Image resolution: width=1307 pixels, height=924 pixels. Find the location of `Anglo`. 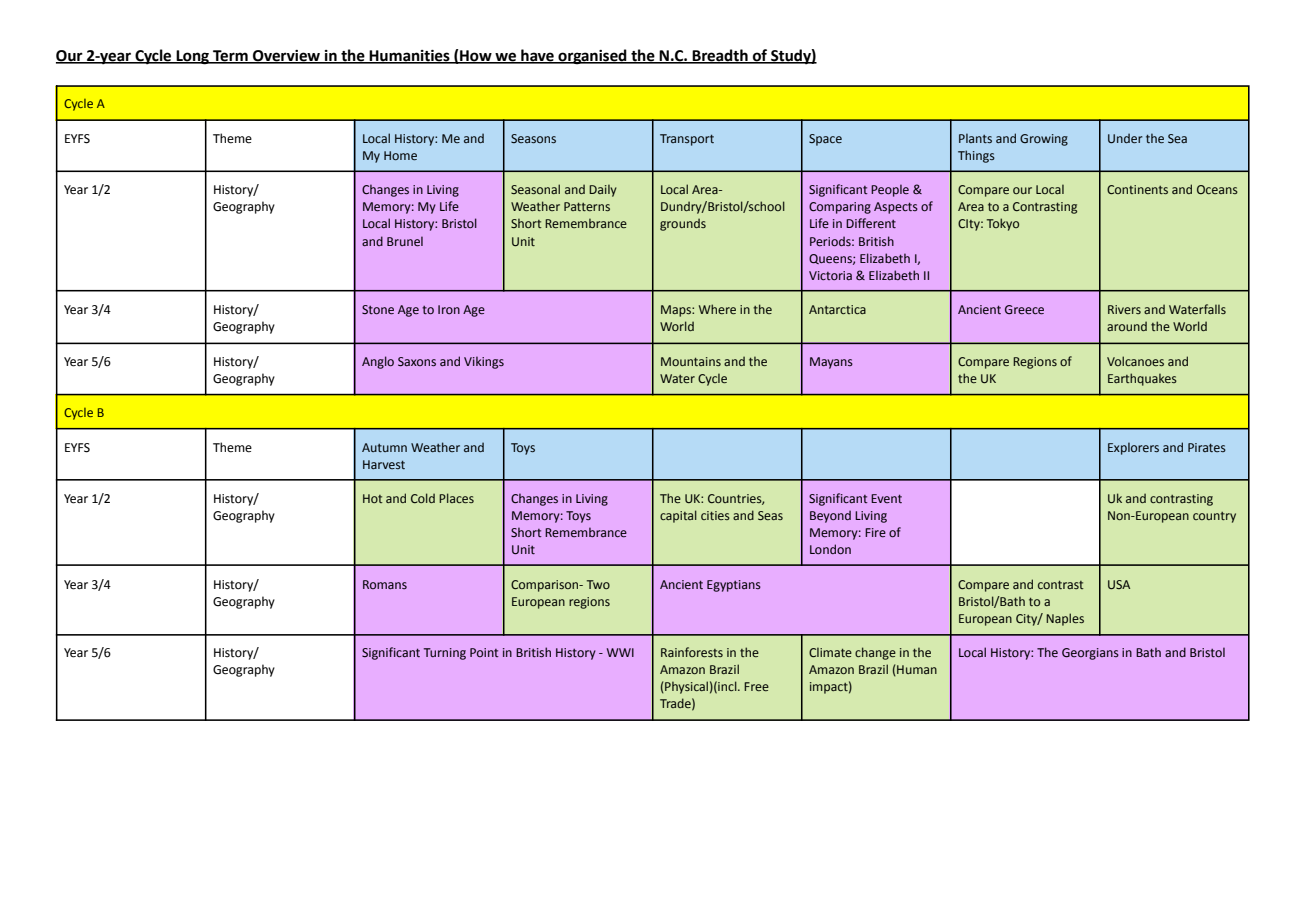

Anglo is located at coordinates (378, 362).
